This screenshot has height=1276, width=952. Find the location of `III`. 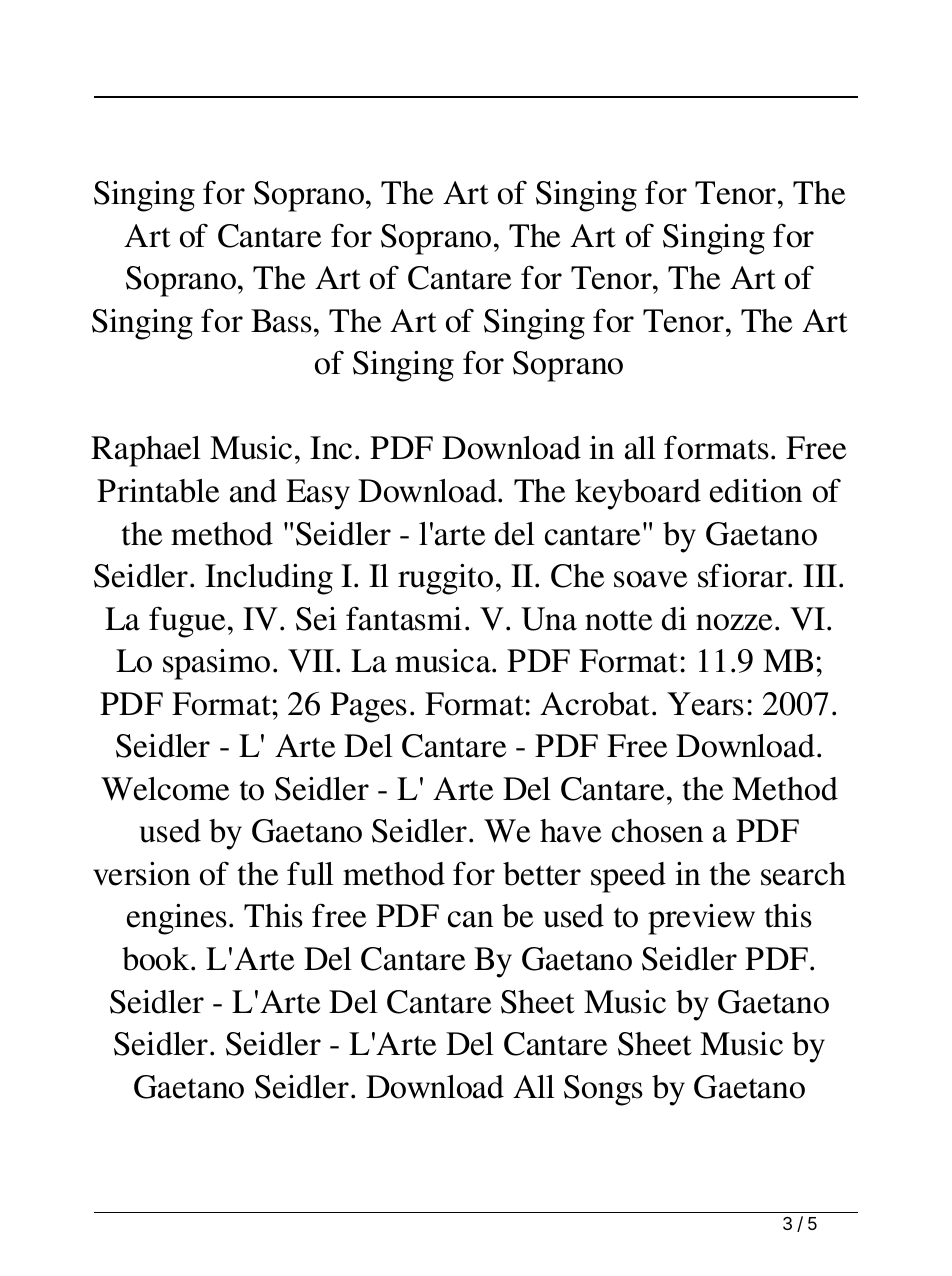

III is located at coordinates (820, 575).
